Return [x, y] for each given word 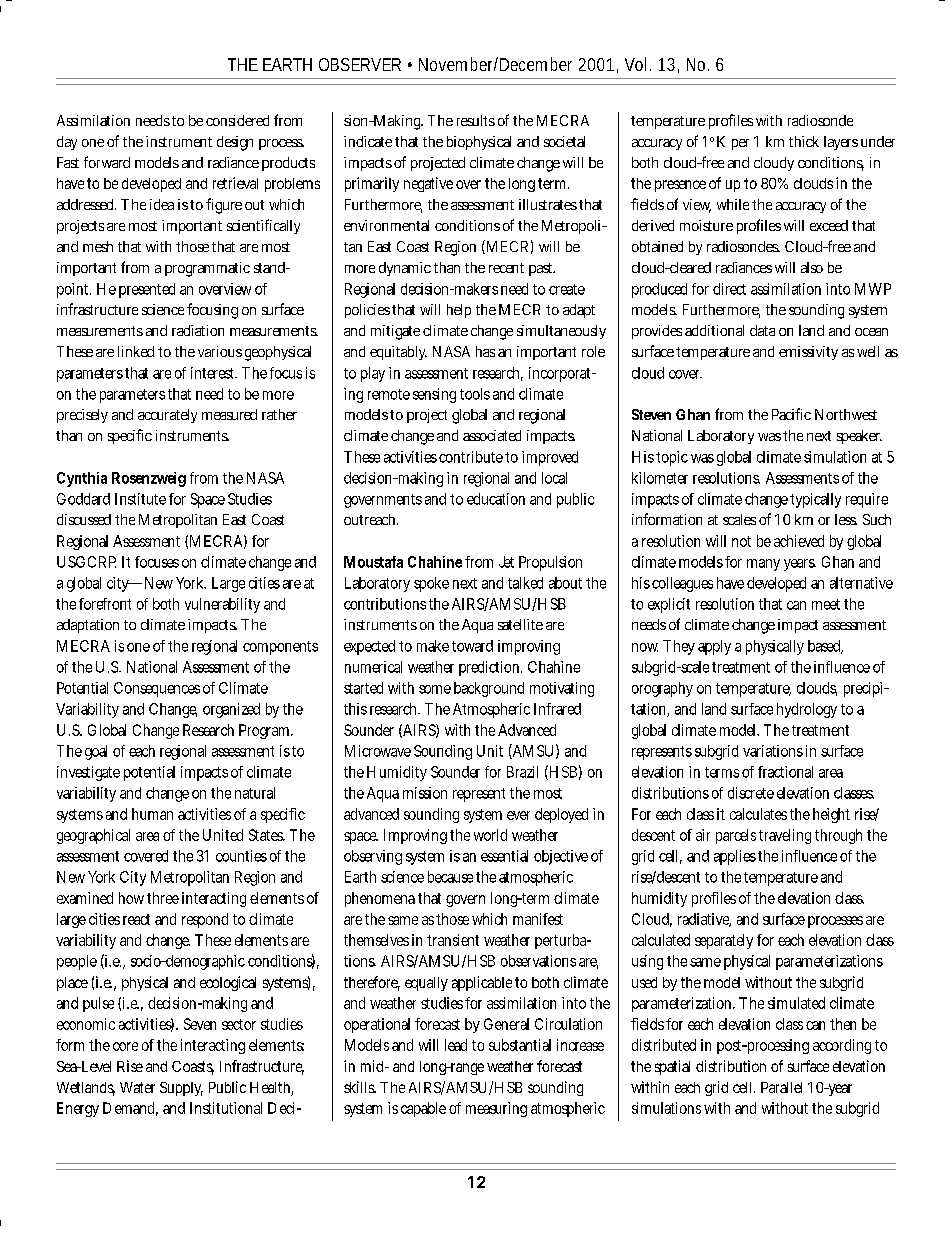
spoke [431, 584]
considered [237, 120]
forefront [105, 604]
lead [456, 1045]
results [476, 120]
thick [804, 141]
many [763, 565]
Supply [181, 1089]
